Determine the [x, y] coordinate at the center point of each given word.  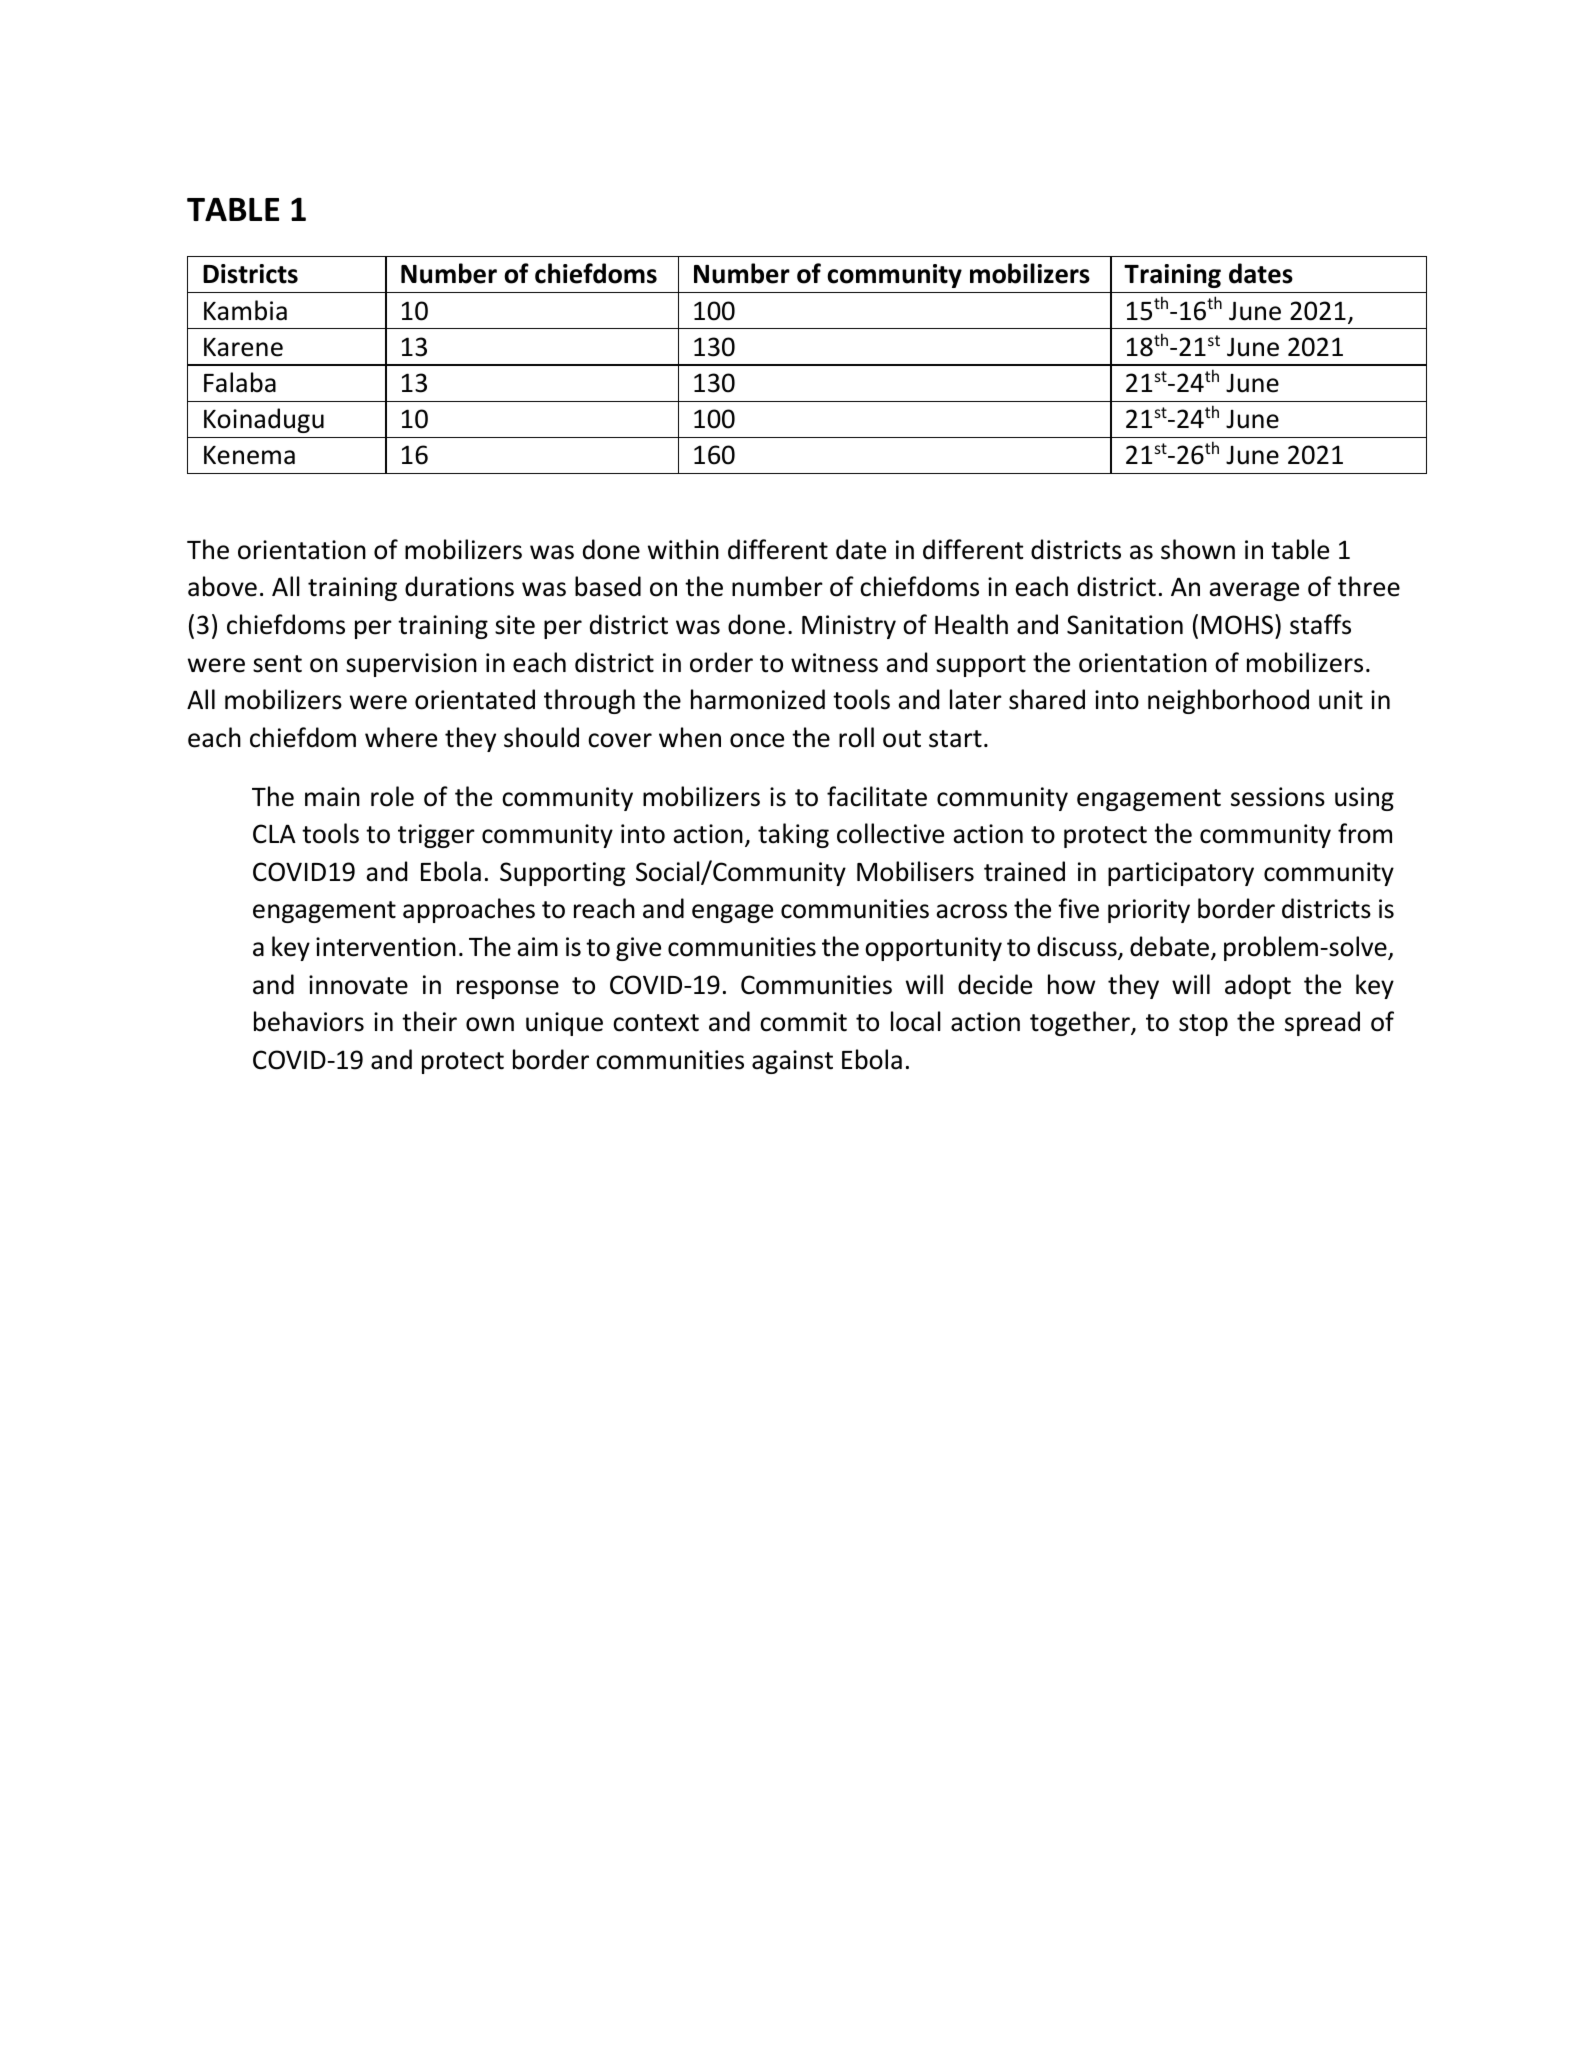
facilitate [877, 796]
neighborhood [1228, 701]
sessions [1278, 797]
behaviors [309, 1021]
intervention [386, 947]
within [683, 549]
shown [1198, 549]
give [638, 949]
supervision [411, 665]
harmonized [758, 699]
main [332, 797]
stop [1203, 1025]
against [792, 1062]
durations [459, 586]
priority [1149, 911]
